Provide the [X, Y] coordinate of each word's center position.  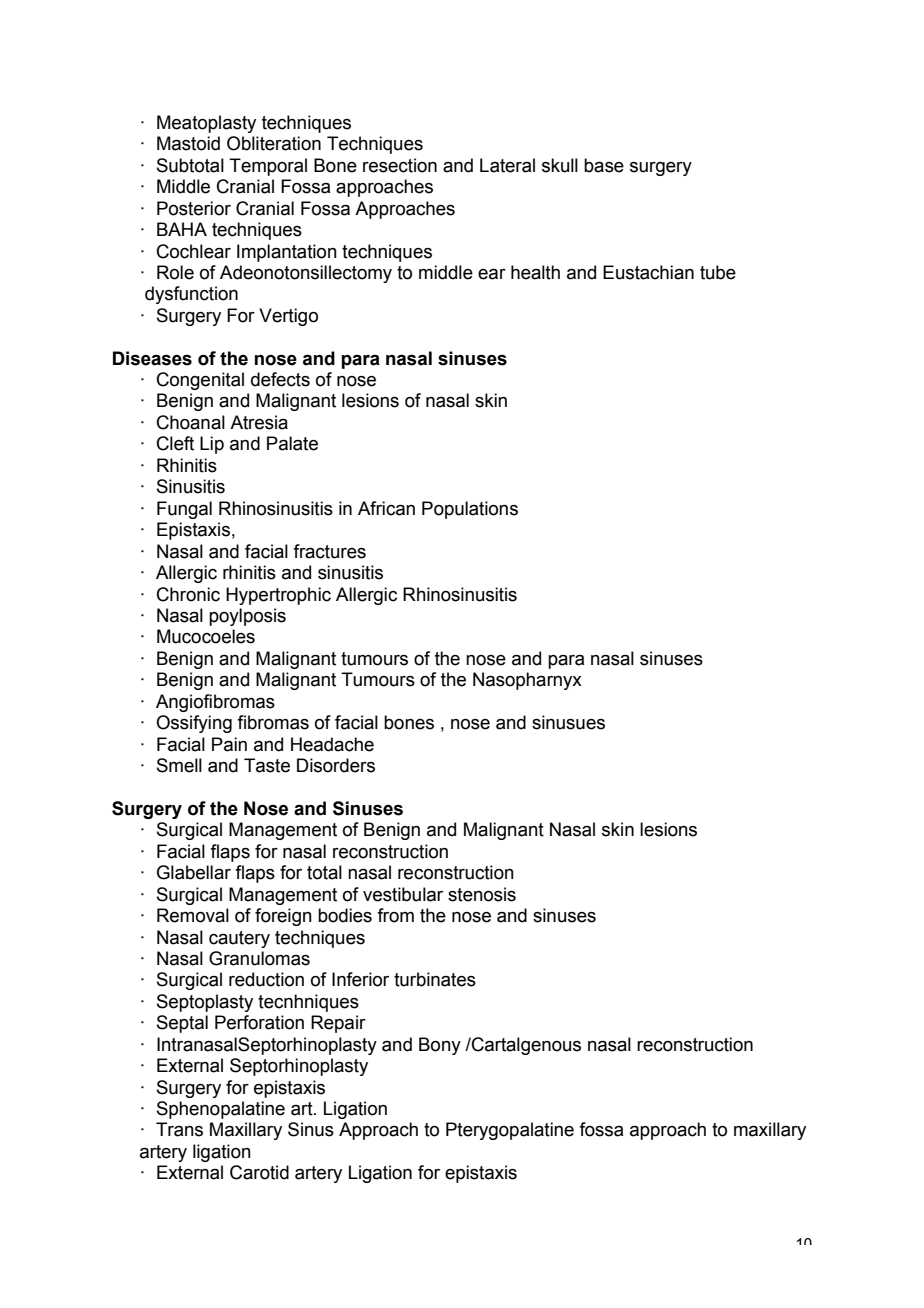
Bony [440, 1046]
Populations [470, 510]
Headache [332, 744]
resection [400, 165]
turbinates [435, 979]
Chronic [188, 594]
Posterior [194, 208]
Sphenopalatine [221, 1110]
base [604, 165]
